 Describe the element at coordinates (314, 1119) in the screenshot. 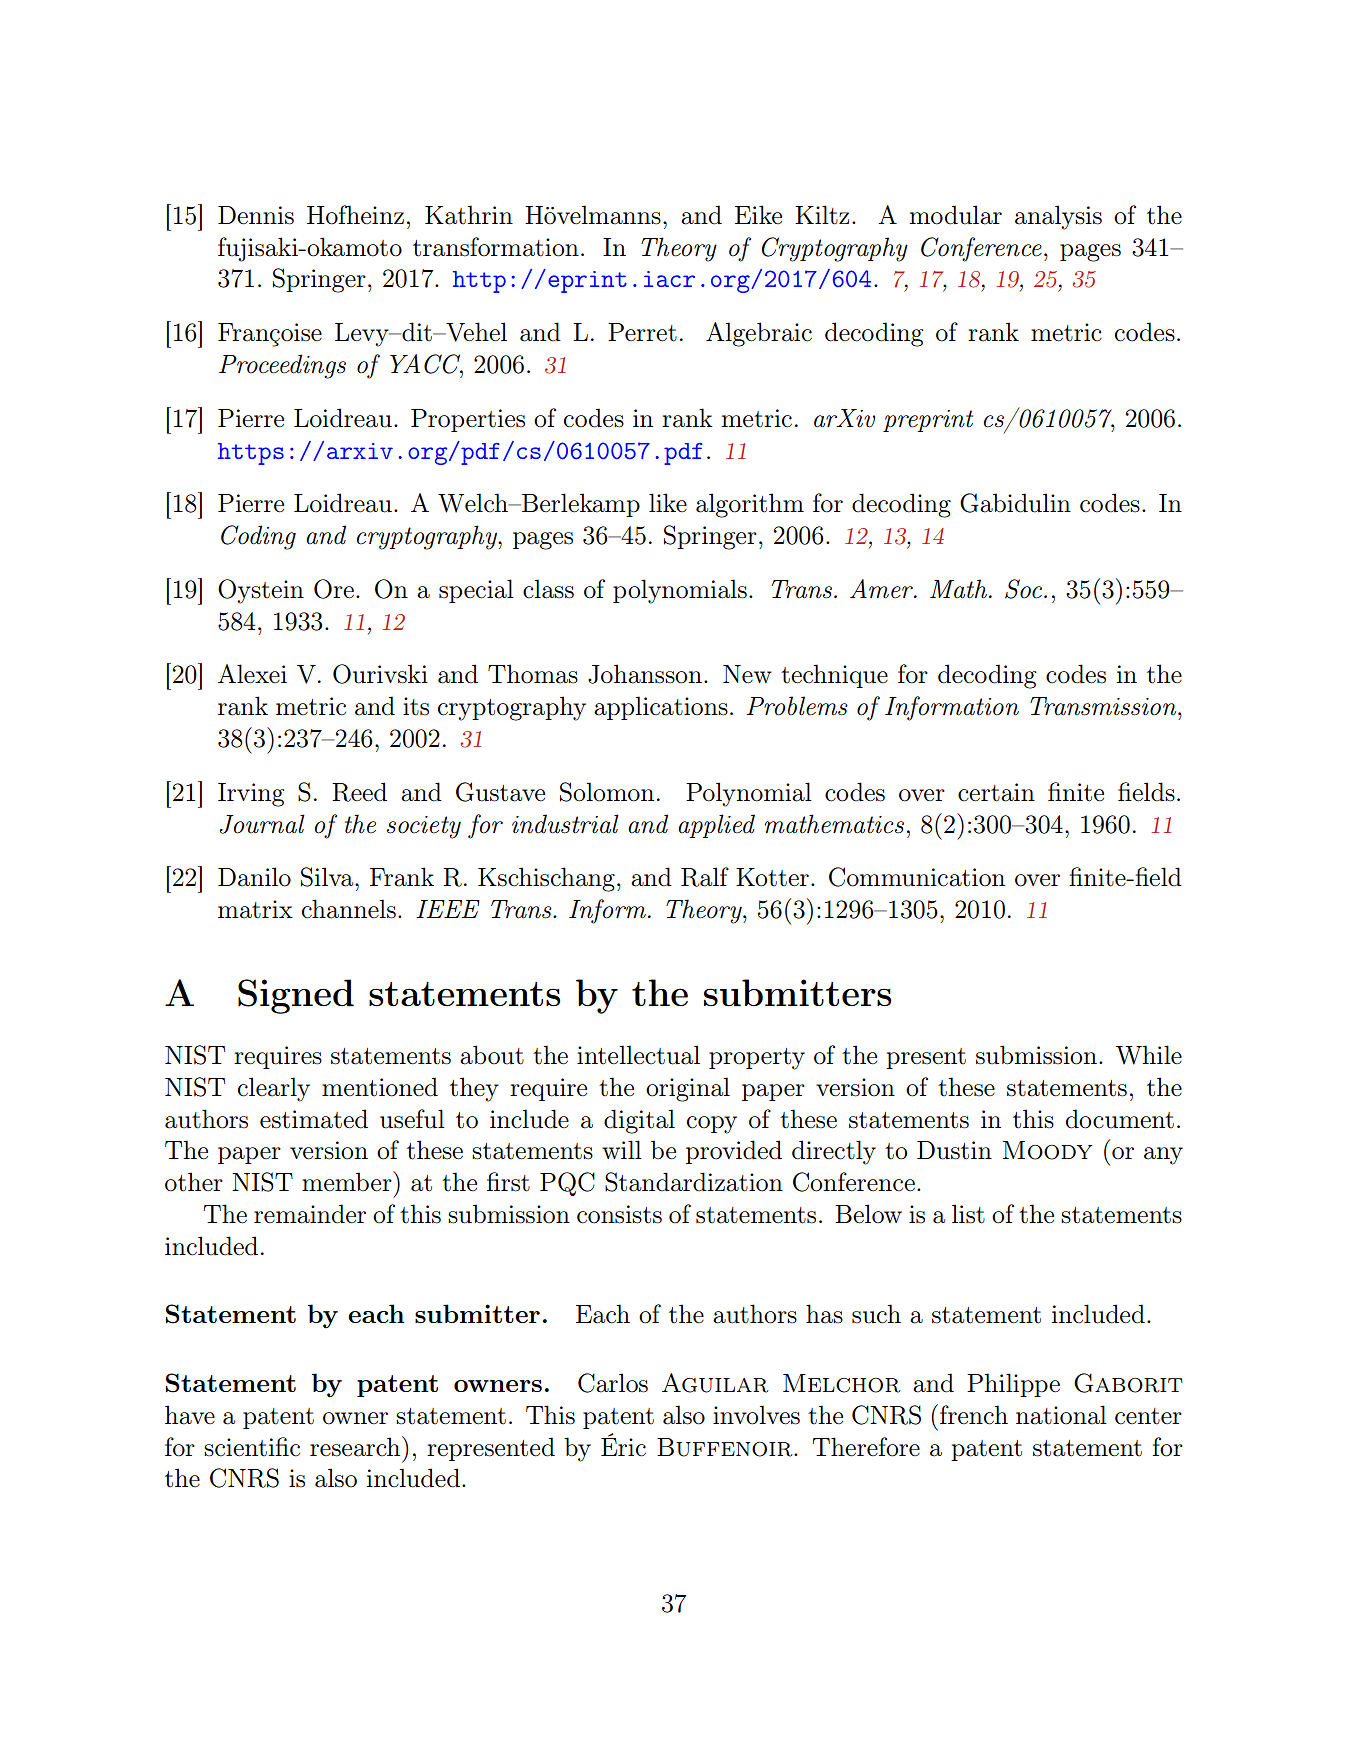

I see `estimated` at that location.
